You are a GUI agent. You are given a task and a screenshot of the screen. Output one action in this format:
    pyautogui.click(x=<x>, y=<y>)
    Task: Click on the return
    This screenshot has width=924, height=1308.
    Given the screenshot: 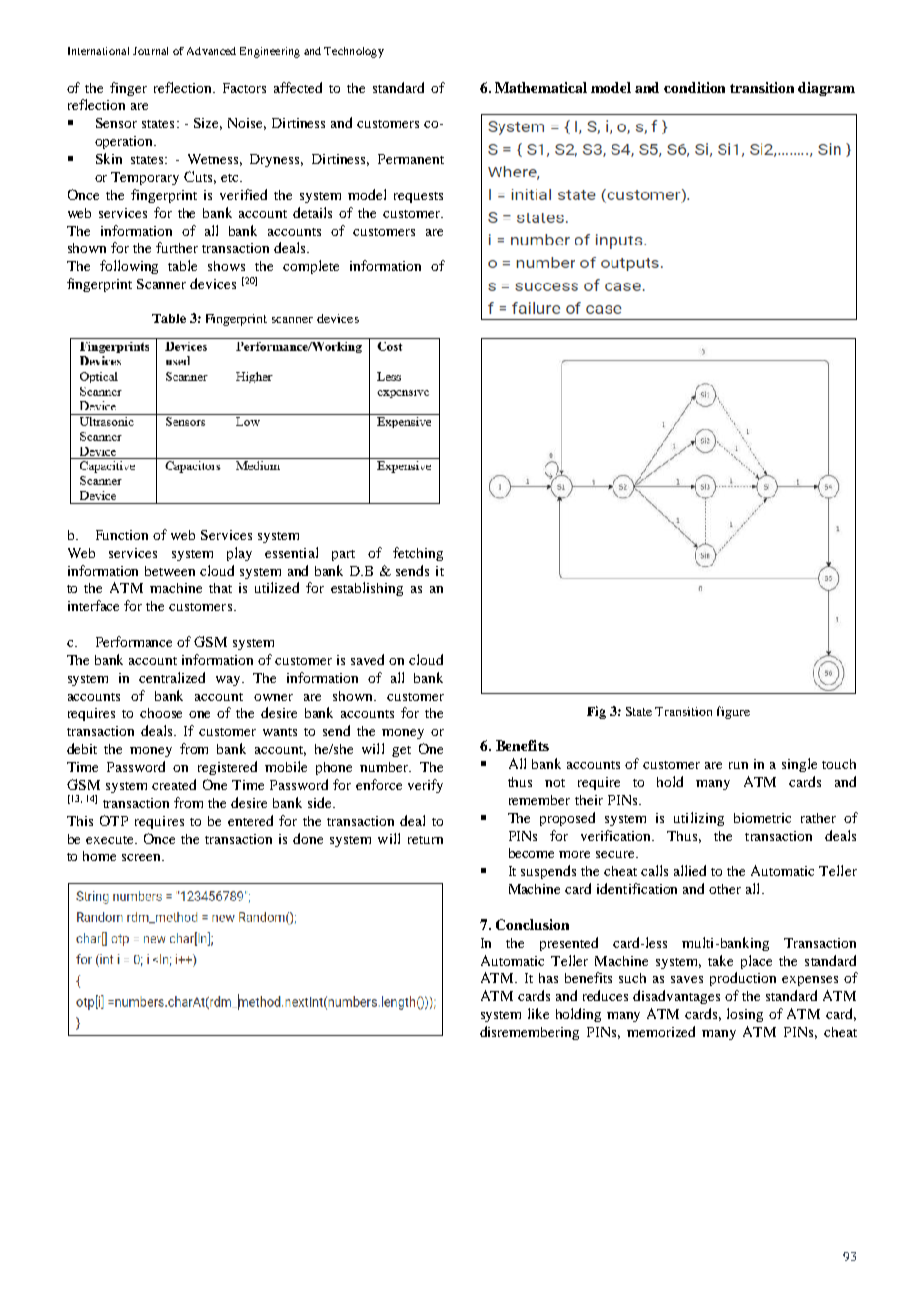 What is the action you would take?
    pyautogui.click(x=425, y=840)
